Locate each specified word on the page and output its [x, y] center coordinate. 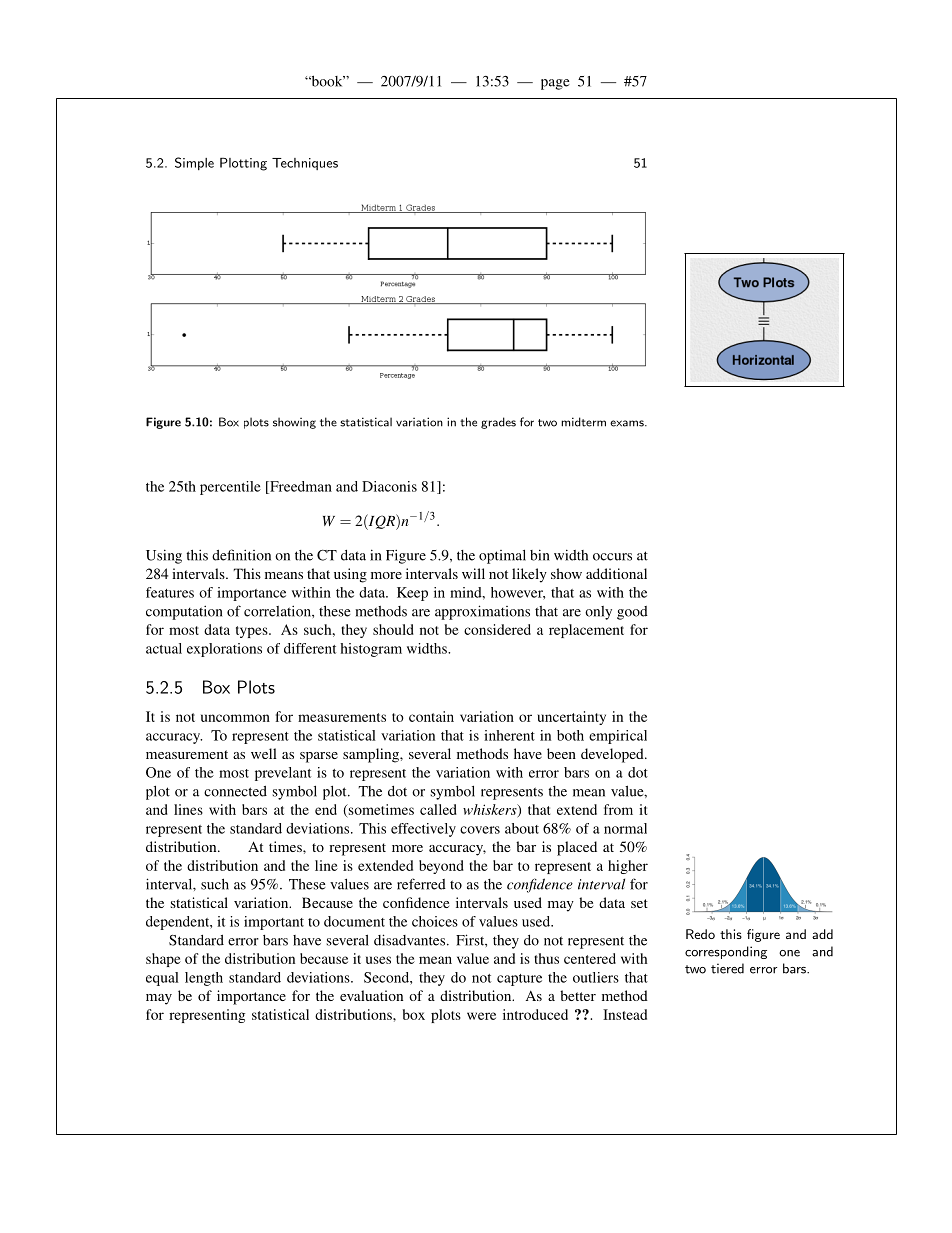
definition [241, 555]
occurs [612, 557]
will [473, 573]
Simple [194, 163]
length [204, 979]
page [555, 84]
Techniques [305, 164]
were [481, 1016]
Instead [625, 1014]
